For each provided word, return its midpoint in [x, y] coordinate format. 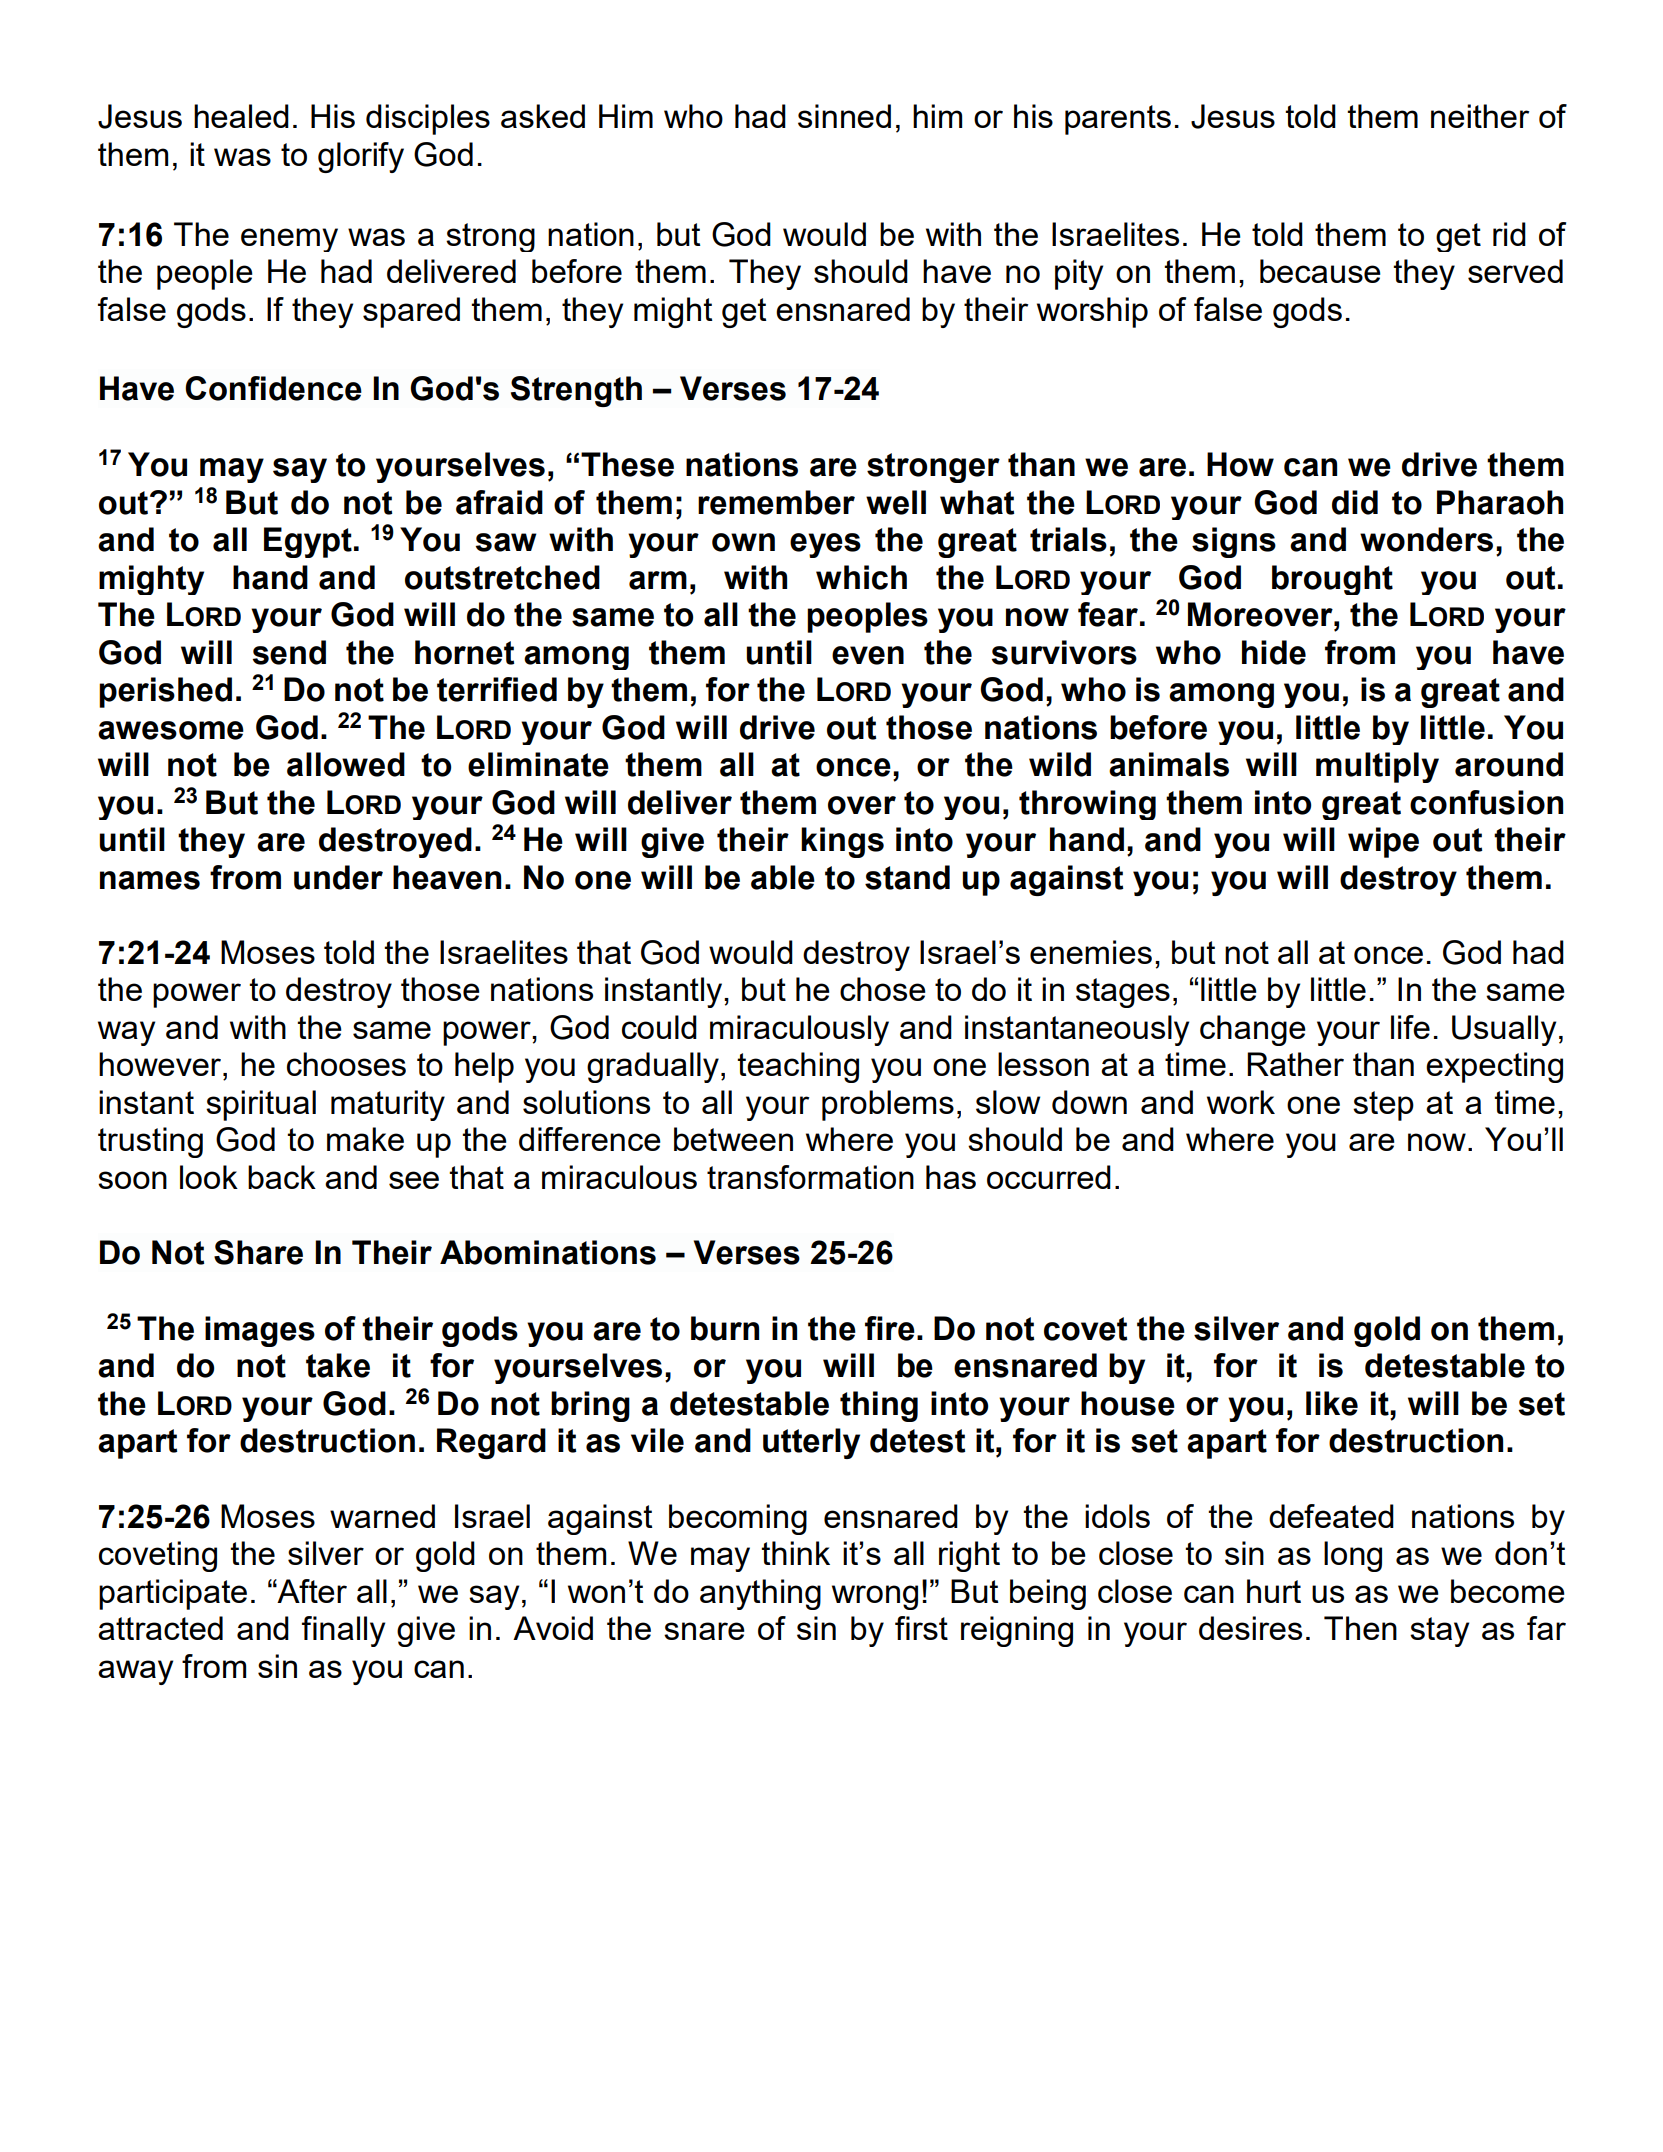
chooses [346, 1064]
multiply [1377, 767]
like [1332, 1403]
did [1355, 502]
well [896, 502]
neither [1480, 116]
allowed [346, 764]
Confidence [273, 388]
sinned [844, 116]
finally [343, 1631]
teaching [798, 1067]
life [1410, 1027]
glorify [361, 157]
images [260, 1331]
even [868, 655]
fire [890, 1328]
